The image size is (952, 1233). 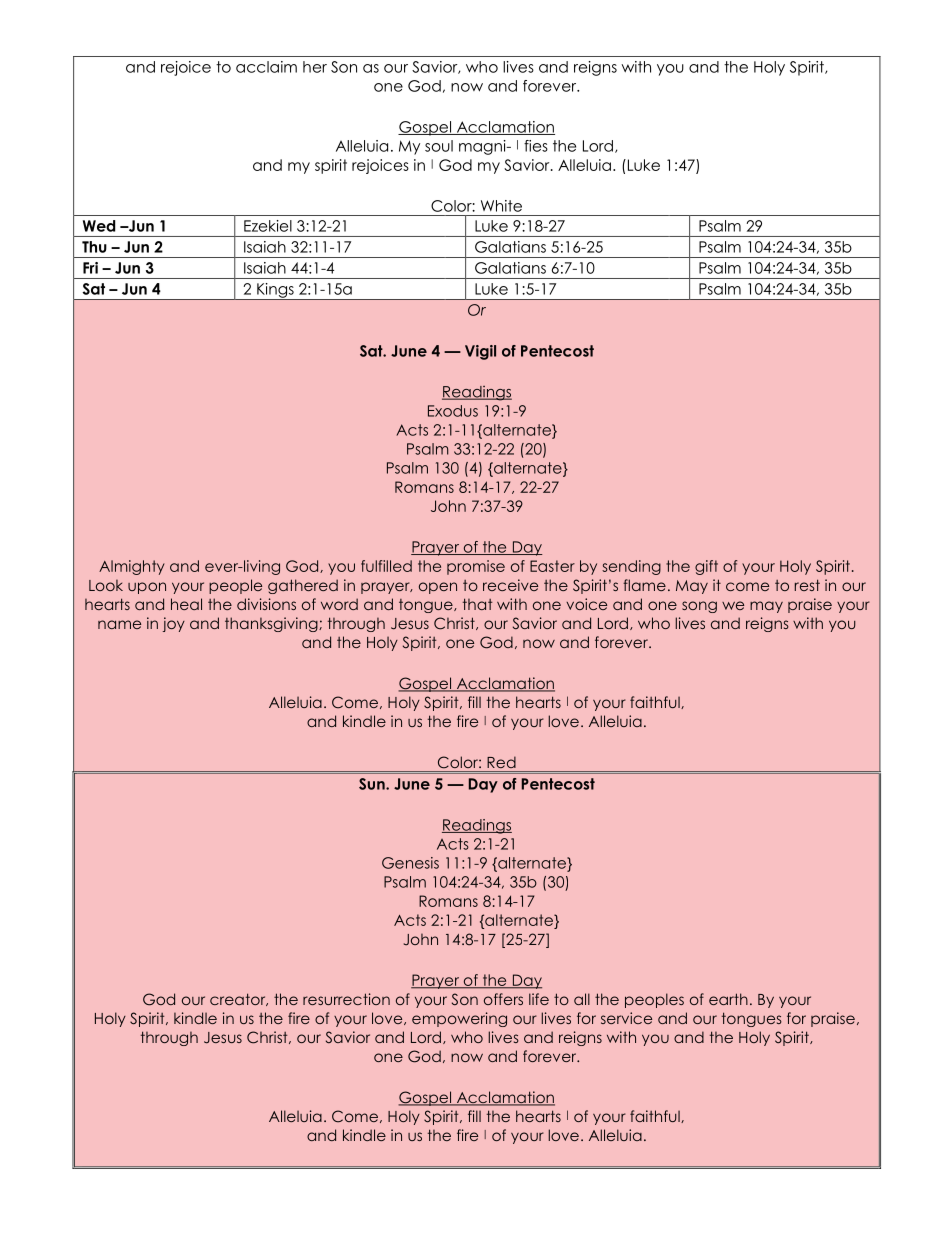 I want to click on soul, so click(x=439, y=146).
